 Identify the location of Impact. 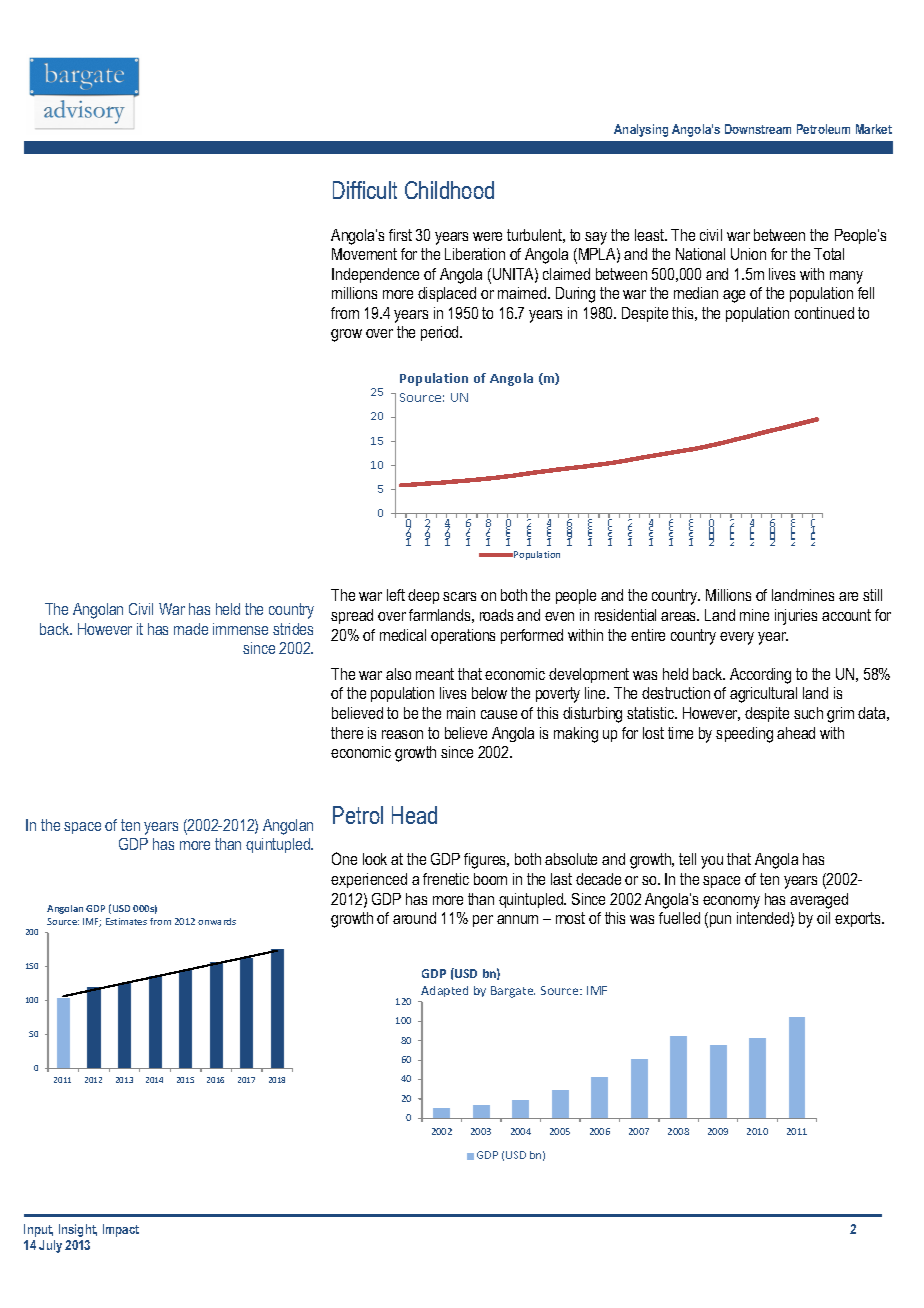
(121, 1230).
